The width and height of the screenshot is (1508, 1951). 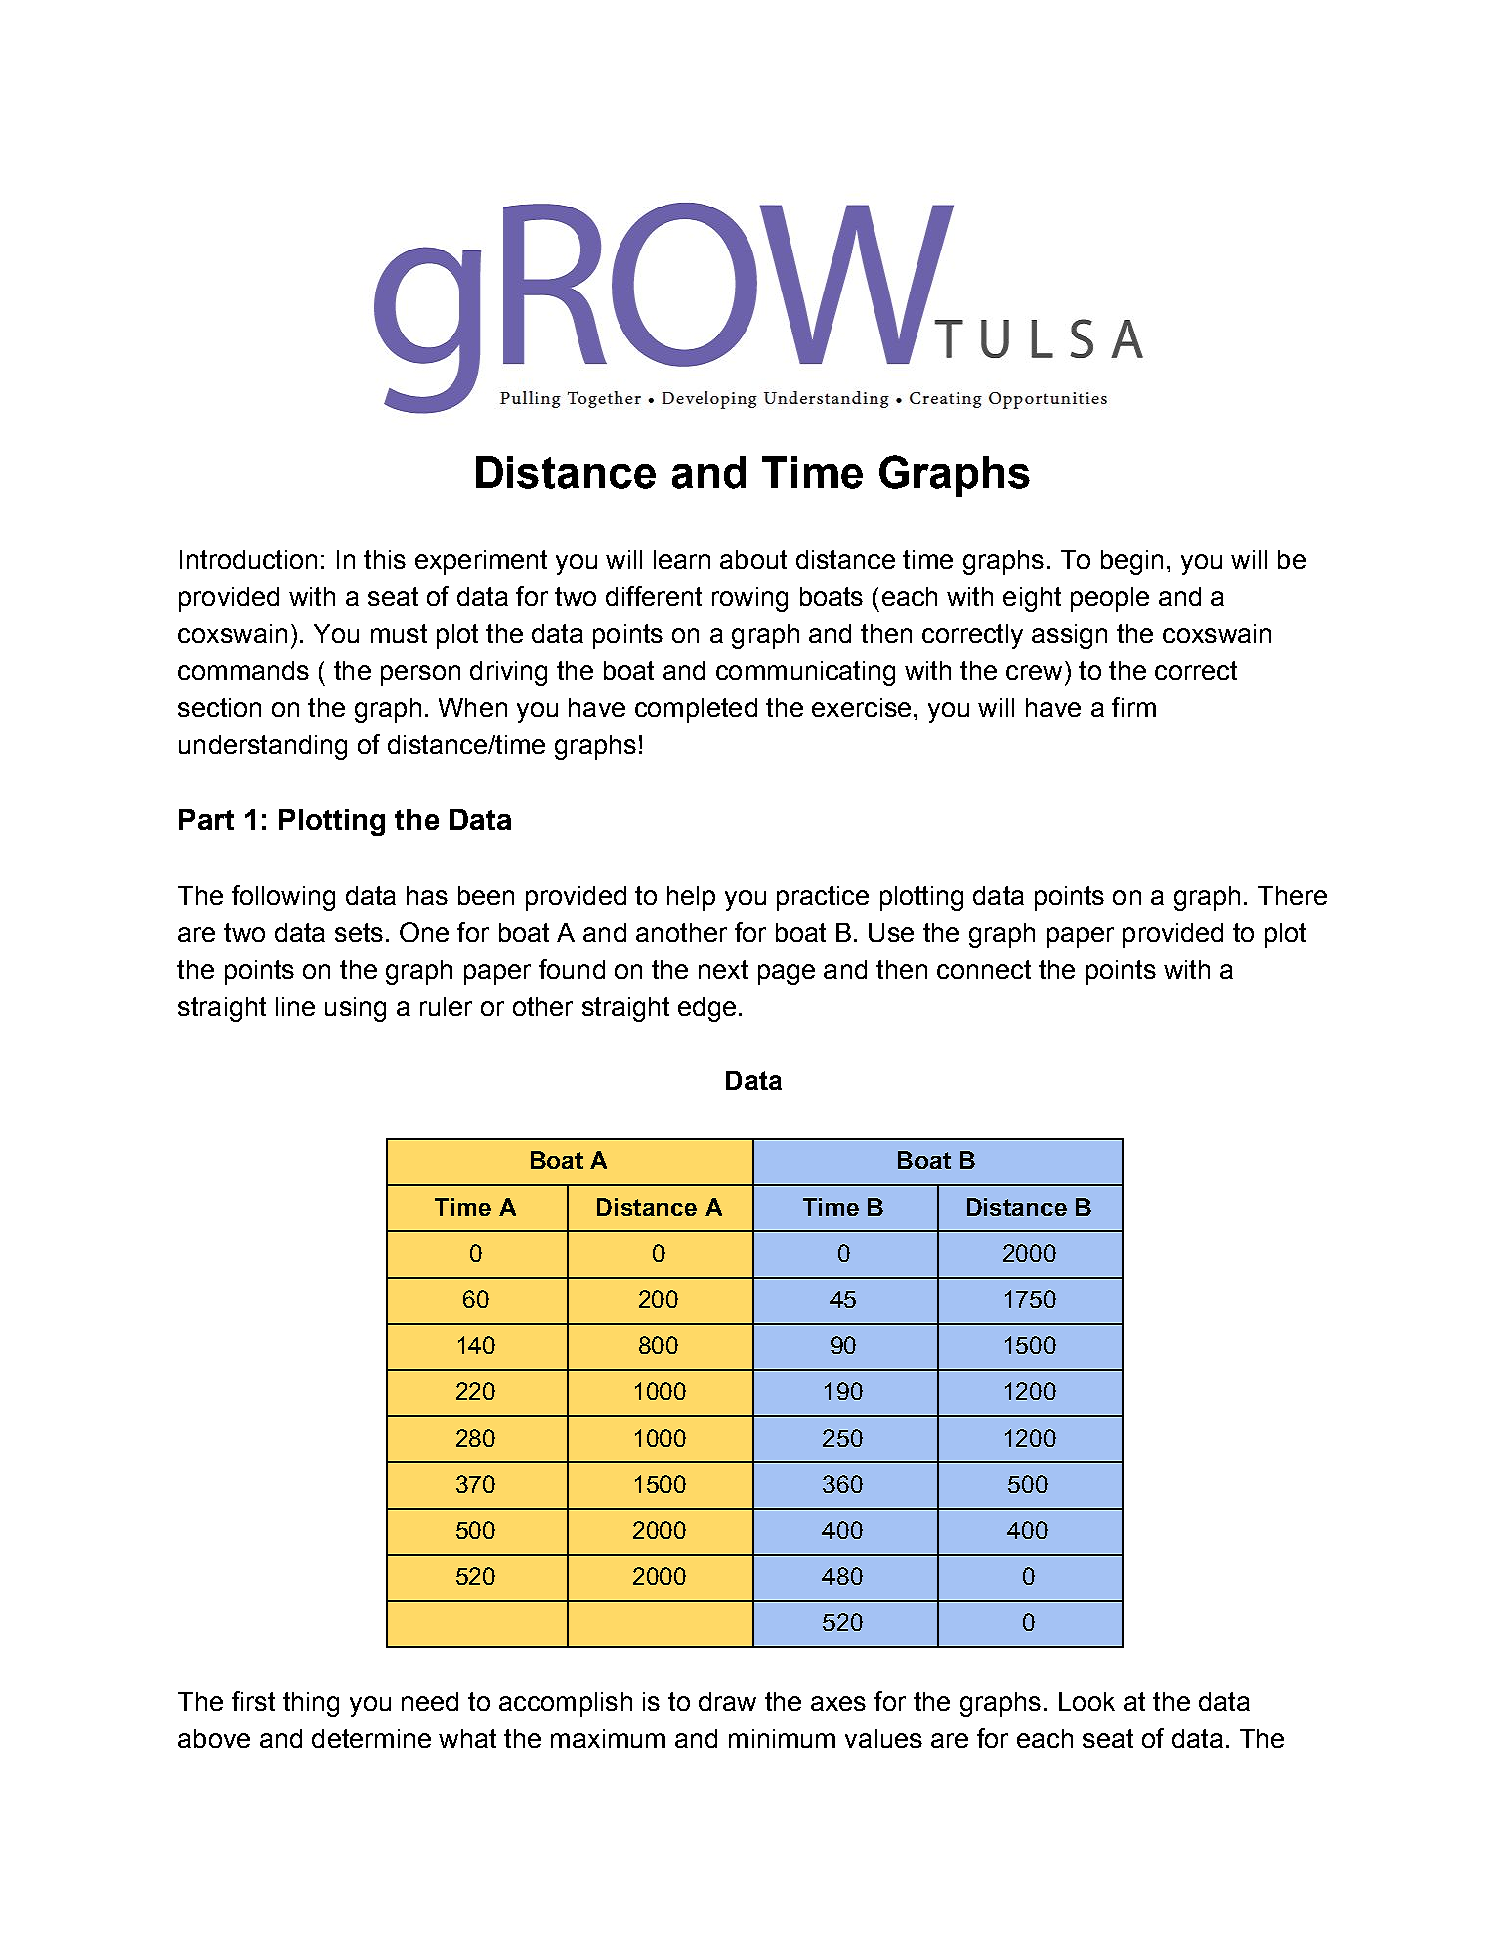 What do you see at coordinates (385, 559) in the screenshot?
I see `this` at bounding box center [385, 559].
